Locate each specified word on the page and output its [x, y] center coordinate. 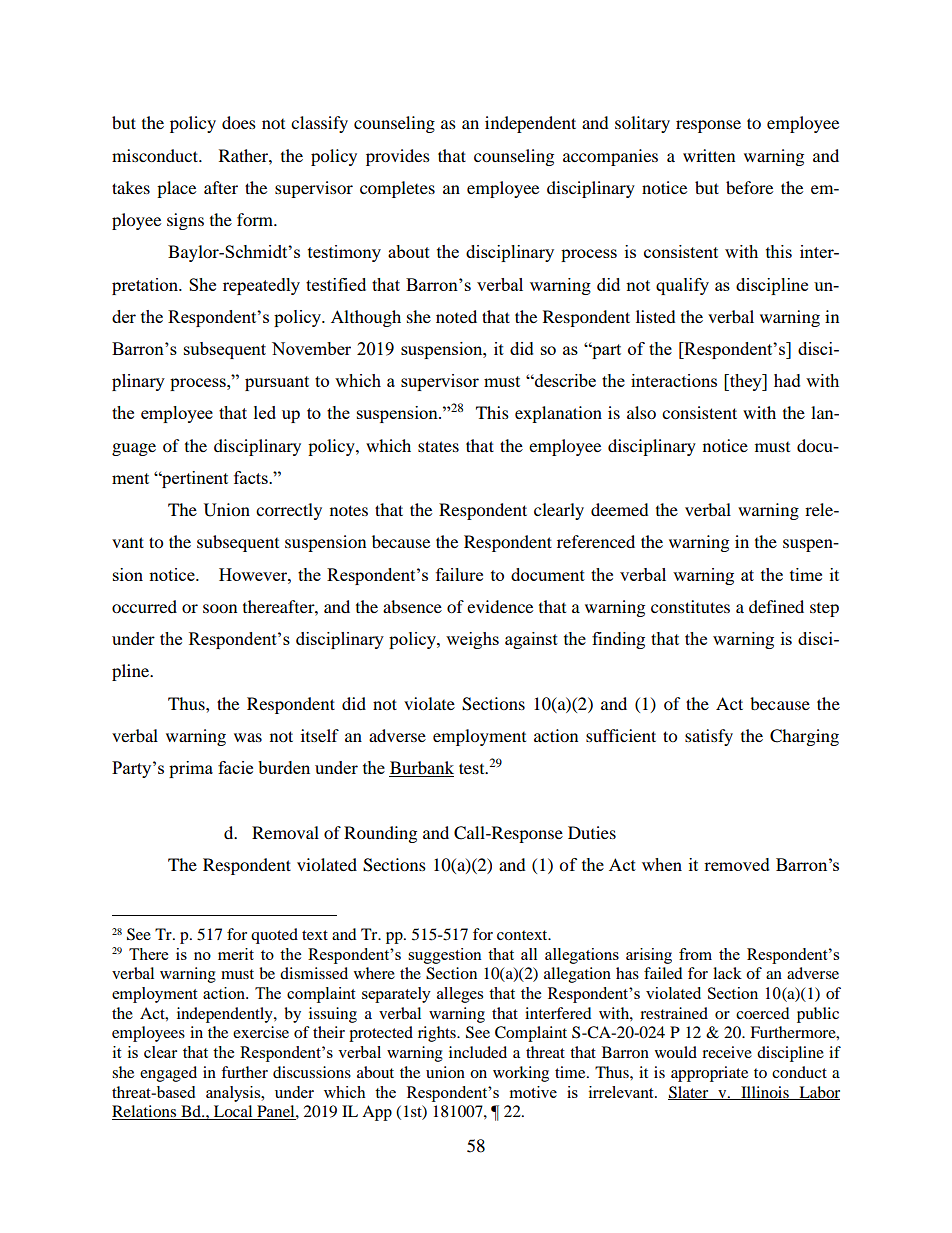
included [478, 1052]
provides [398, 157]
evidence [500, 606]
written [709, 155]
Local [233, 1112]
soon [220, 608]
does [239, 122]
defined [776, 606]
